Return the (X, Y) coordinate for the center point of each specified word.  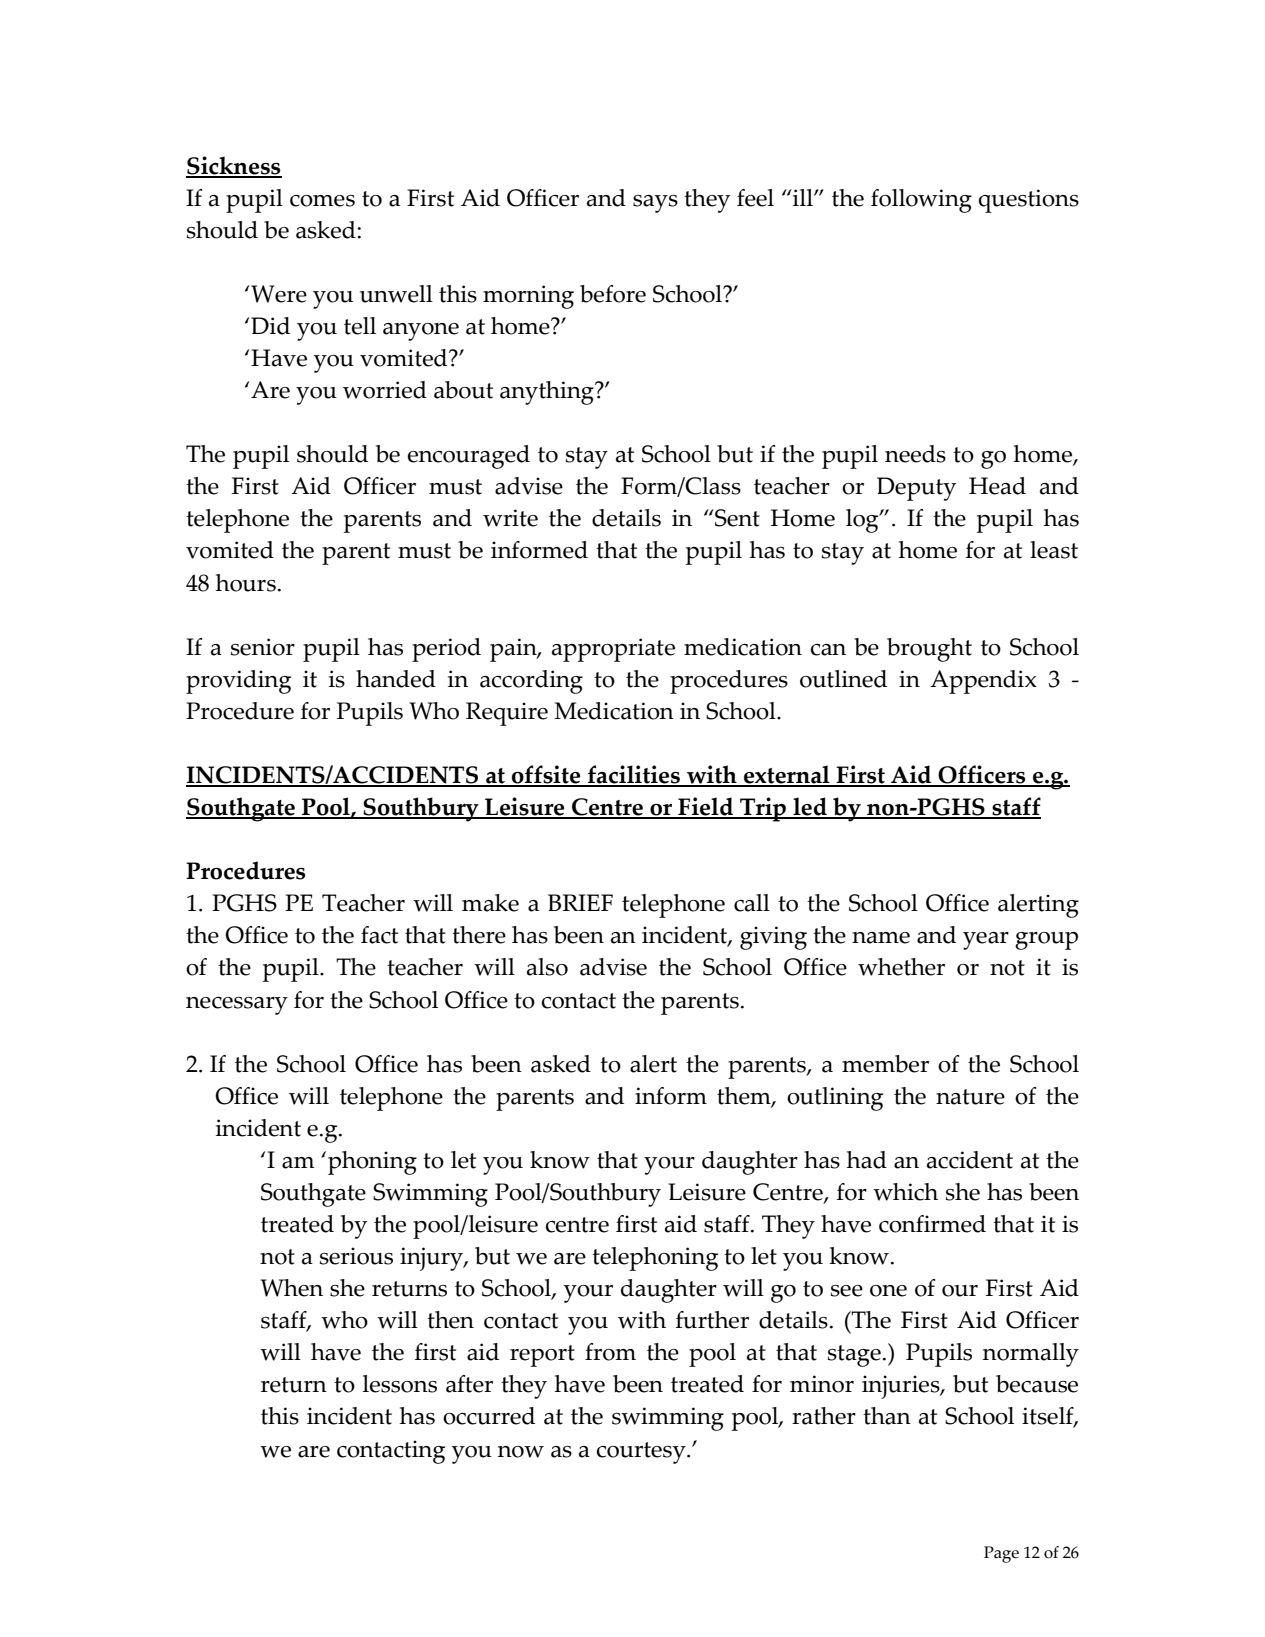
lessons (400, 1384)
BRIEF (580, 902)
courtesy (642, 1453)
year (986, 941)
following (921, 201)
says (655, 204)
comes (322, 201)
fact (379, 935)
